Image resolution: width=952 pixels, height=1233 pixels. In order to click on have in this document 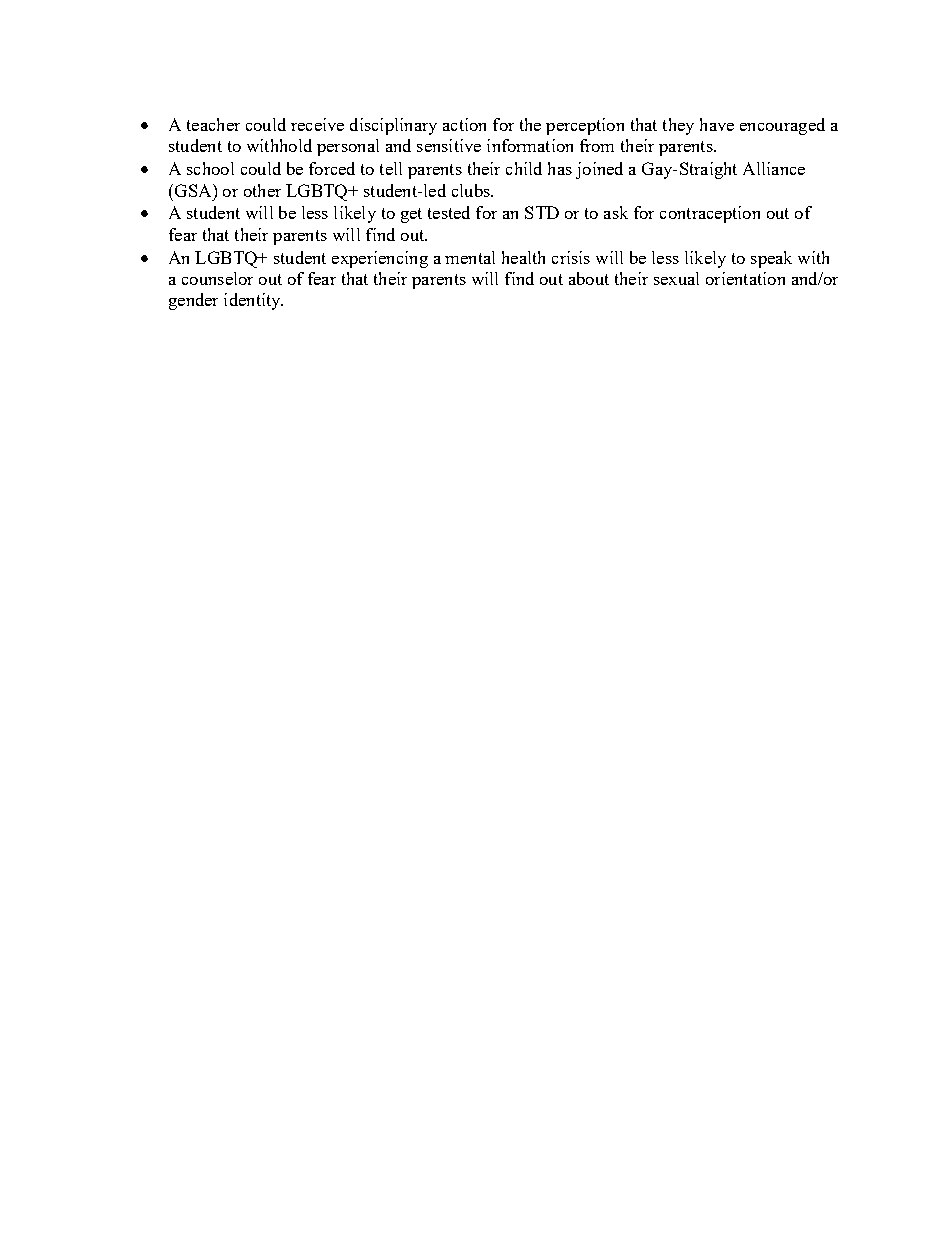, I will do `click(717, 124)`.
